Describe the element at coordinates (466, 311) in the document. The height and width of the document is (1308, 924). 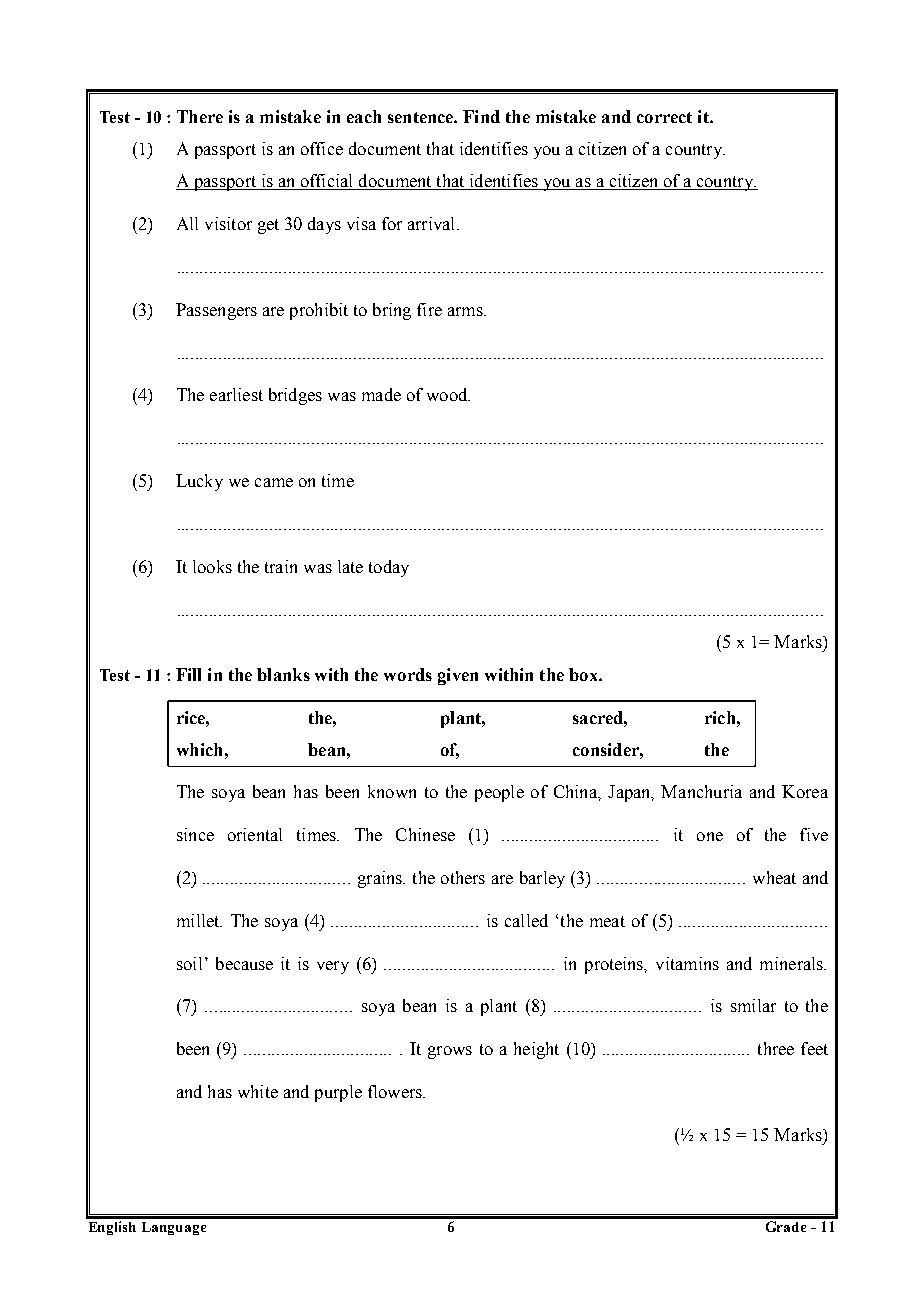
I see `arms` at that location.
